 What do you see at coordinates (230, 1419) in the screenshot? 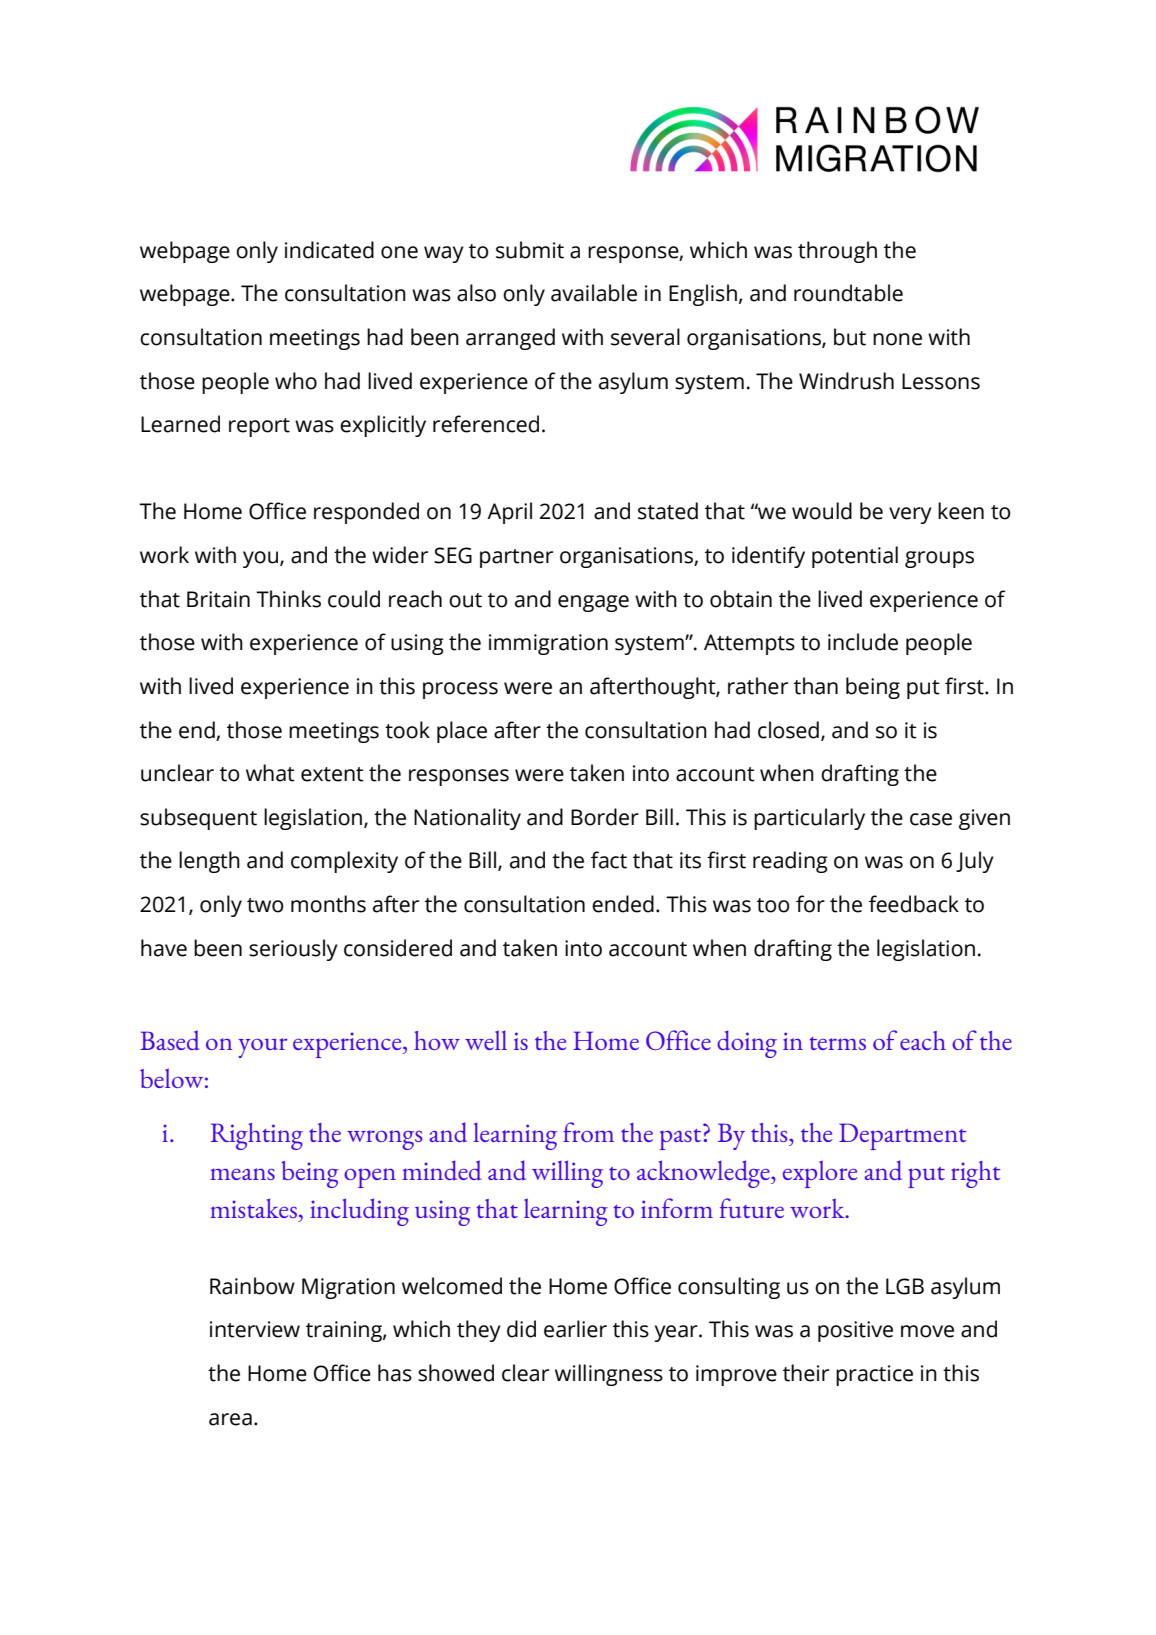
I see `area` at bounding box center [230, 1419].
